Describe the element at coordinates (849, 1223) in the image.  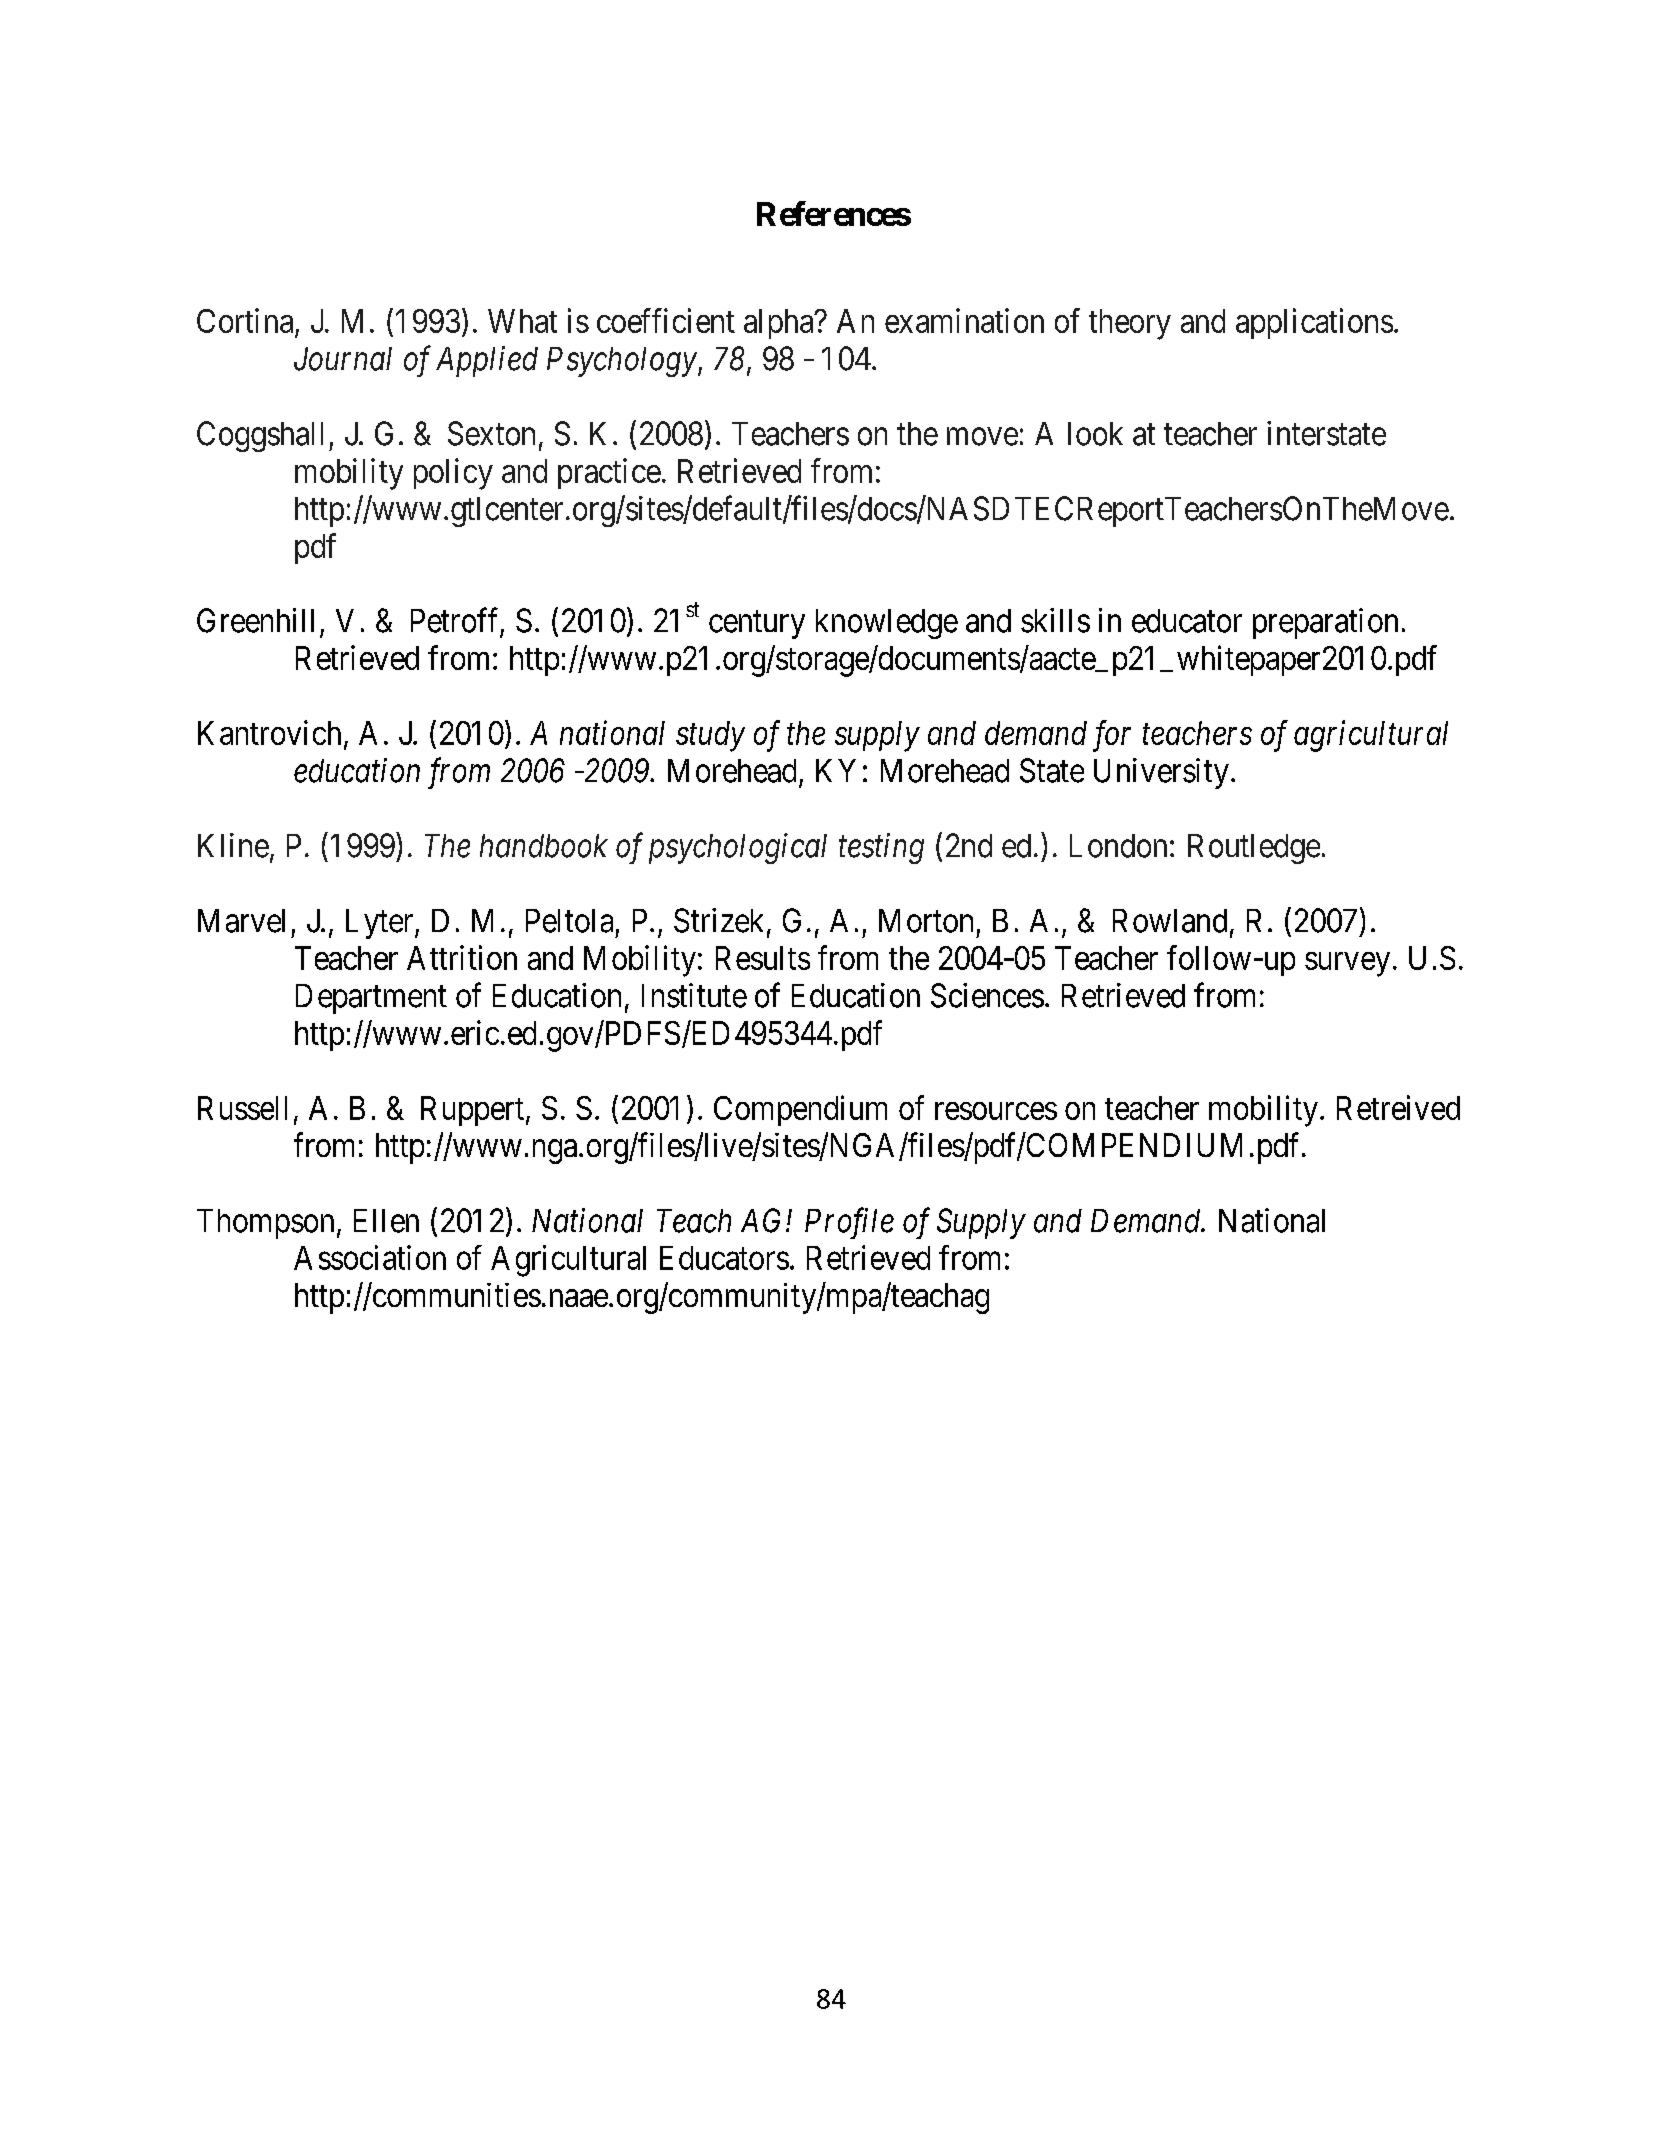
I see `Profile` at that location.
